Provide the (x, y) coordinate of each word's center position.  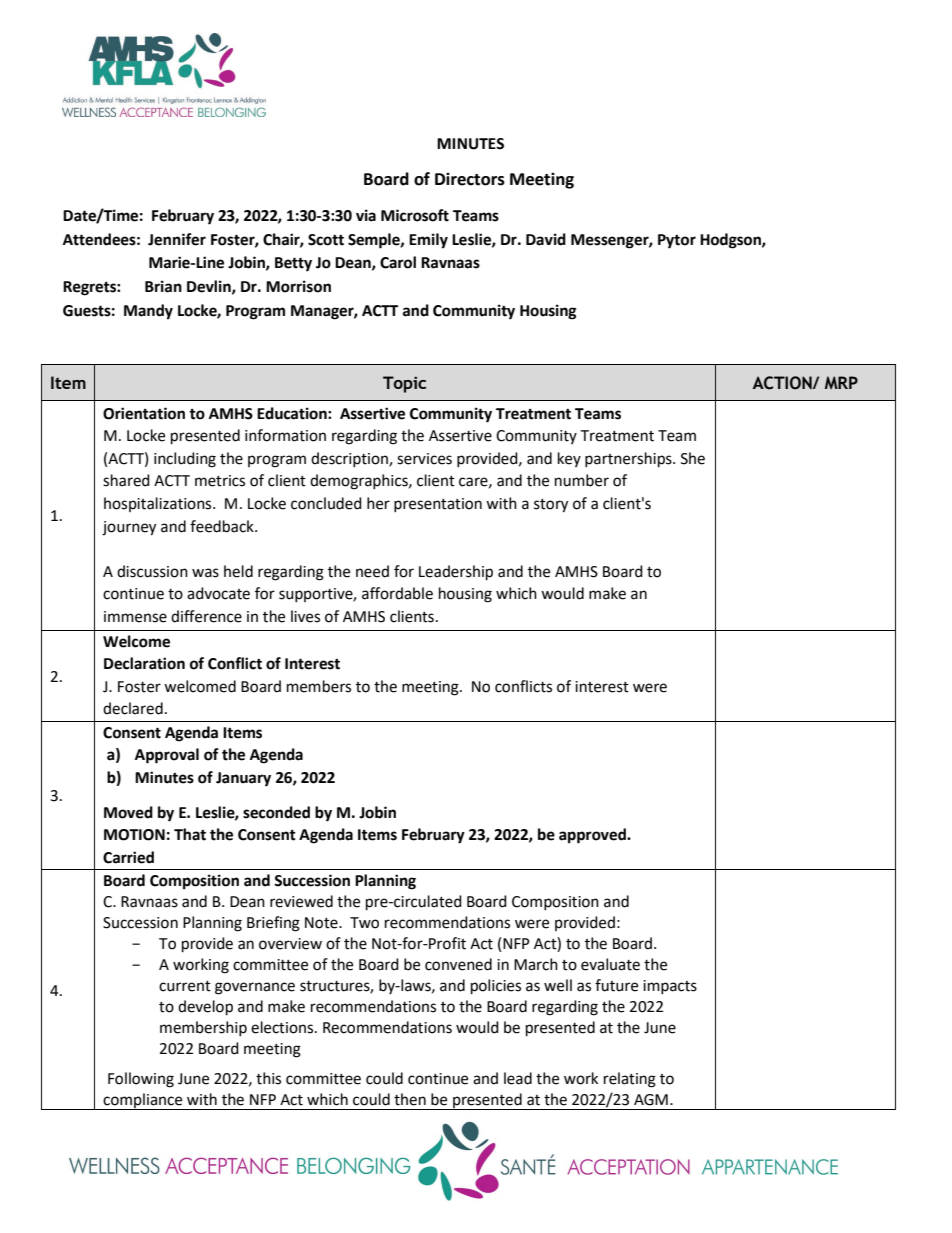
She (693, 458)
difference (206, 616)
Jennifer (177, 239)
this (268, 1078)
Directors (470, 179)
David (546, 239)
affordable (397, 593)
